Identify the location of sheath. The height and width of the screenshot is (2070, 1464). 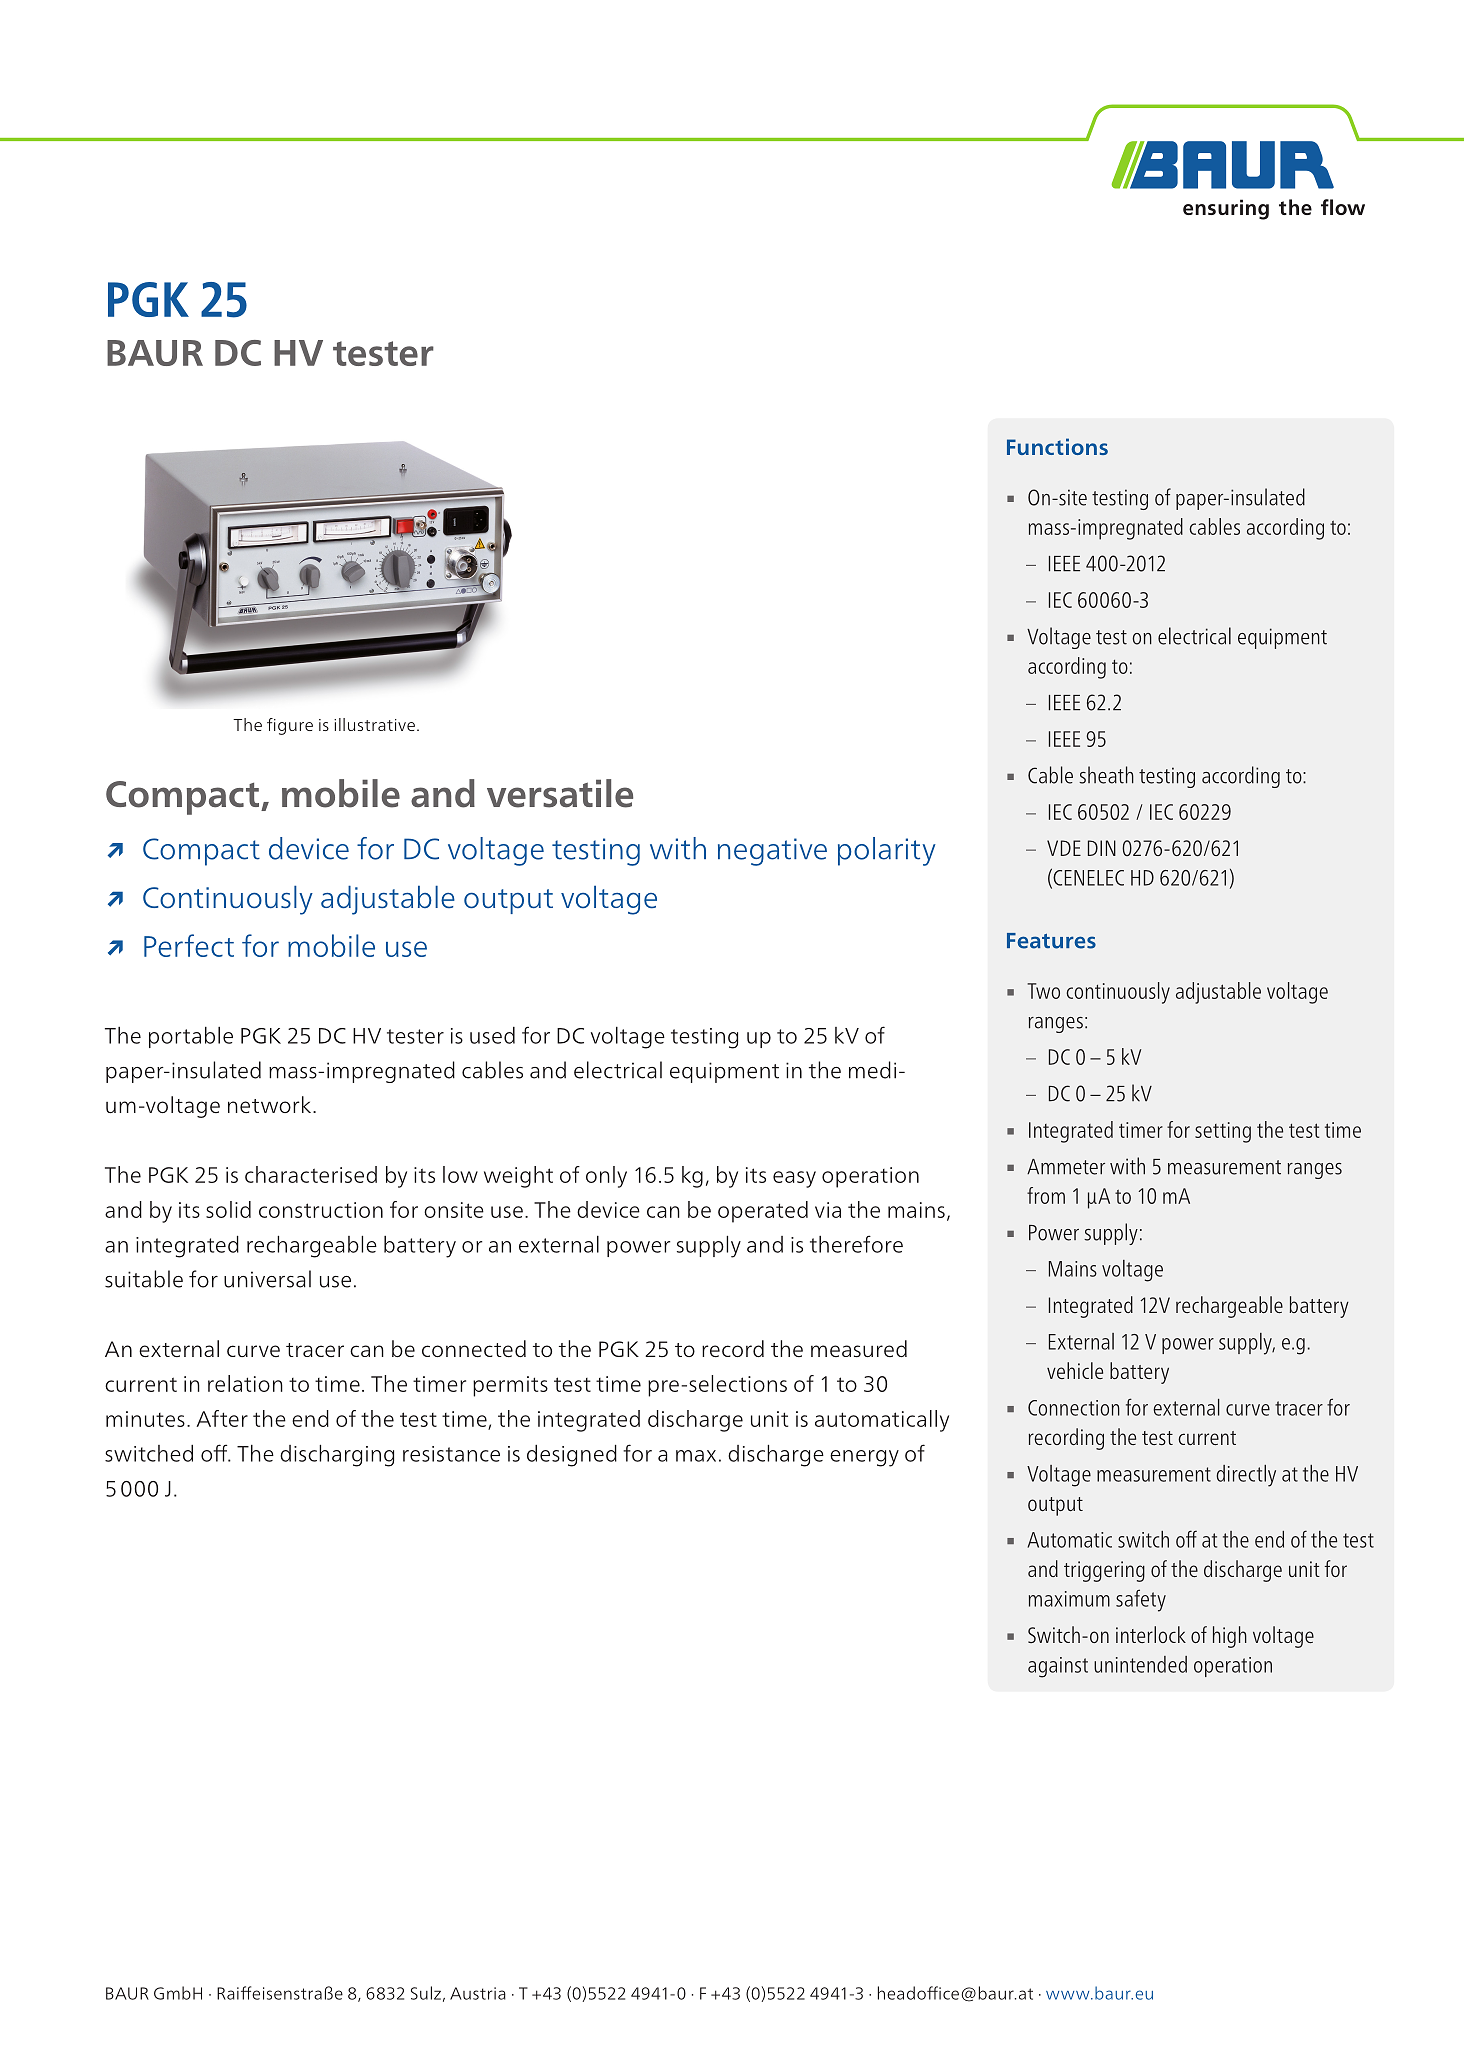
(1106, 775).
